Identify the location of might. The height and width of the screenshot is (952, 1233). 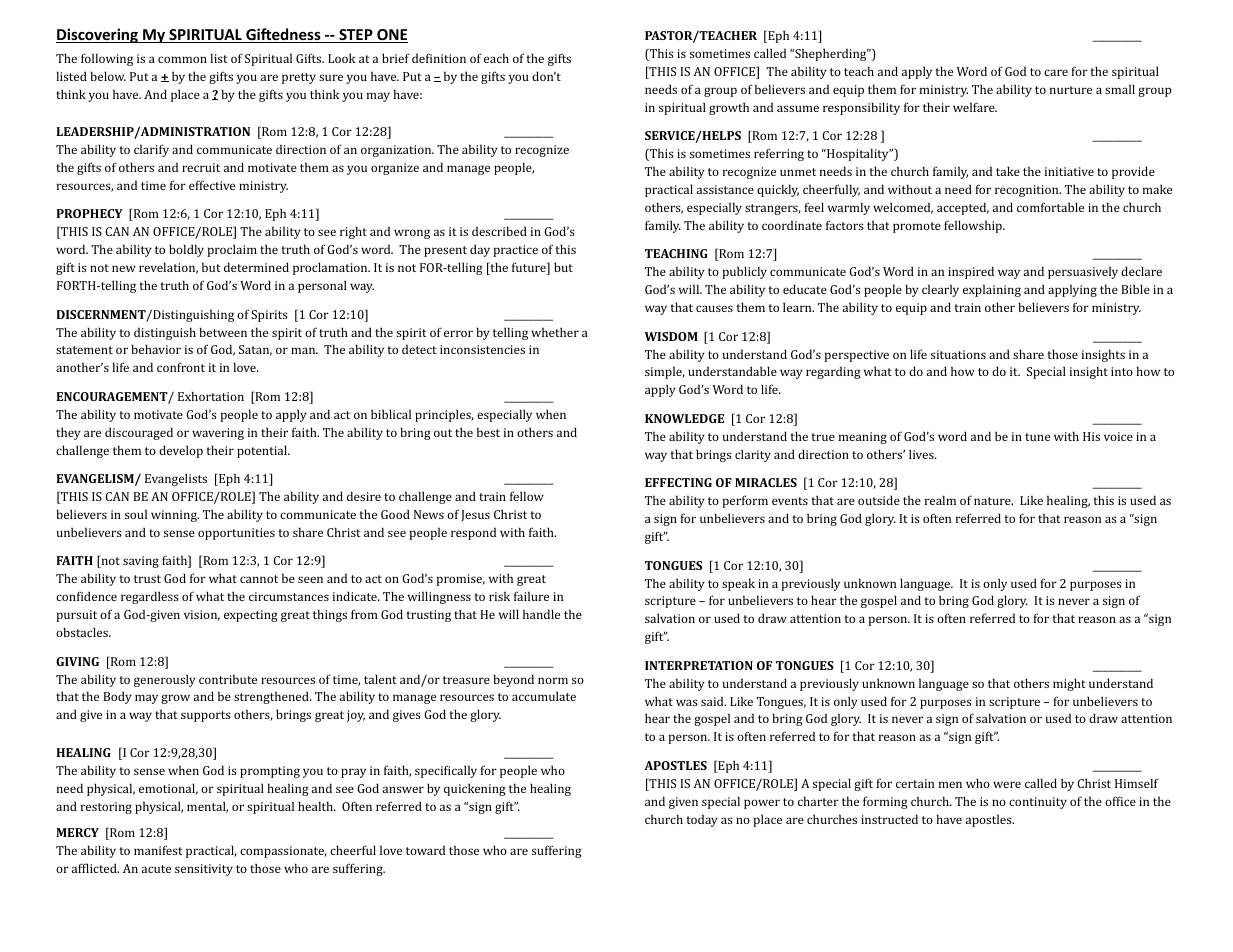
(1069, 684).
